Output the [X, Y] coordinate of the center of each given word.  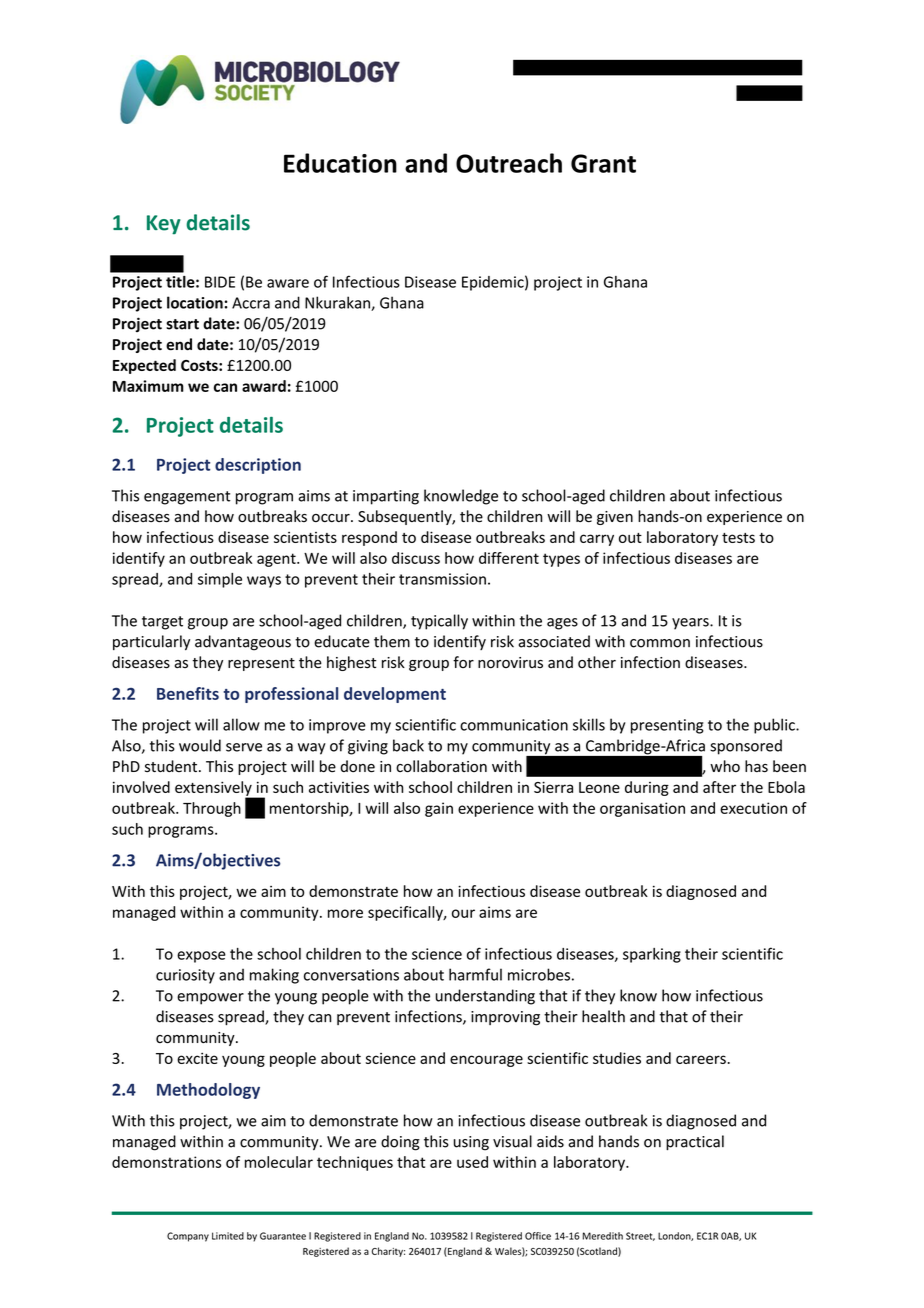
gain [439, 809]
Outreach [509, 163]
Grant [603, 163]
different [509, 558]
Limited [228, 1236]
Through [212, 809]
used [472, 1162]
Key [163, 225]
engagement [187, 498]
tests [738, 538]
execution [753, 808]
